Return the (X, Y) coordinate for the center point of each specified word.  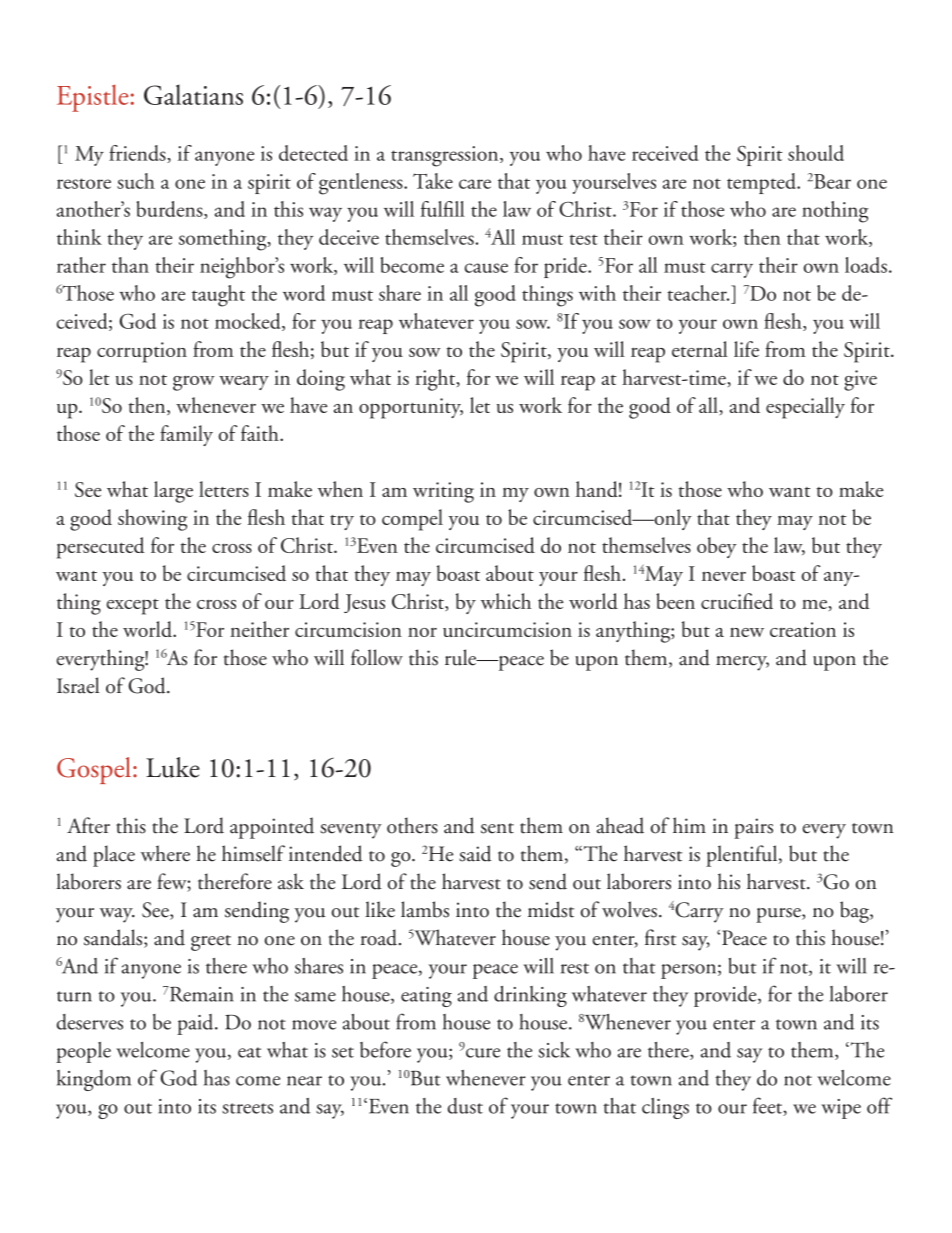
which (506, 601)
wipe (841, 1109)
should (816, 153)
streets (247, 1108)
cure (483, 1053)
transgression (446, 156)
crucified (737, 601)
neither (259, 629)
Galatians (193, 94)
